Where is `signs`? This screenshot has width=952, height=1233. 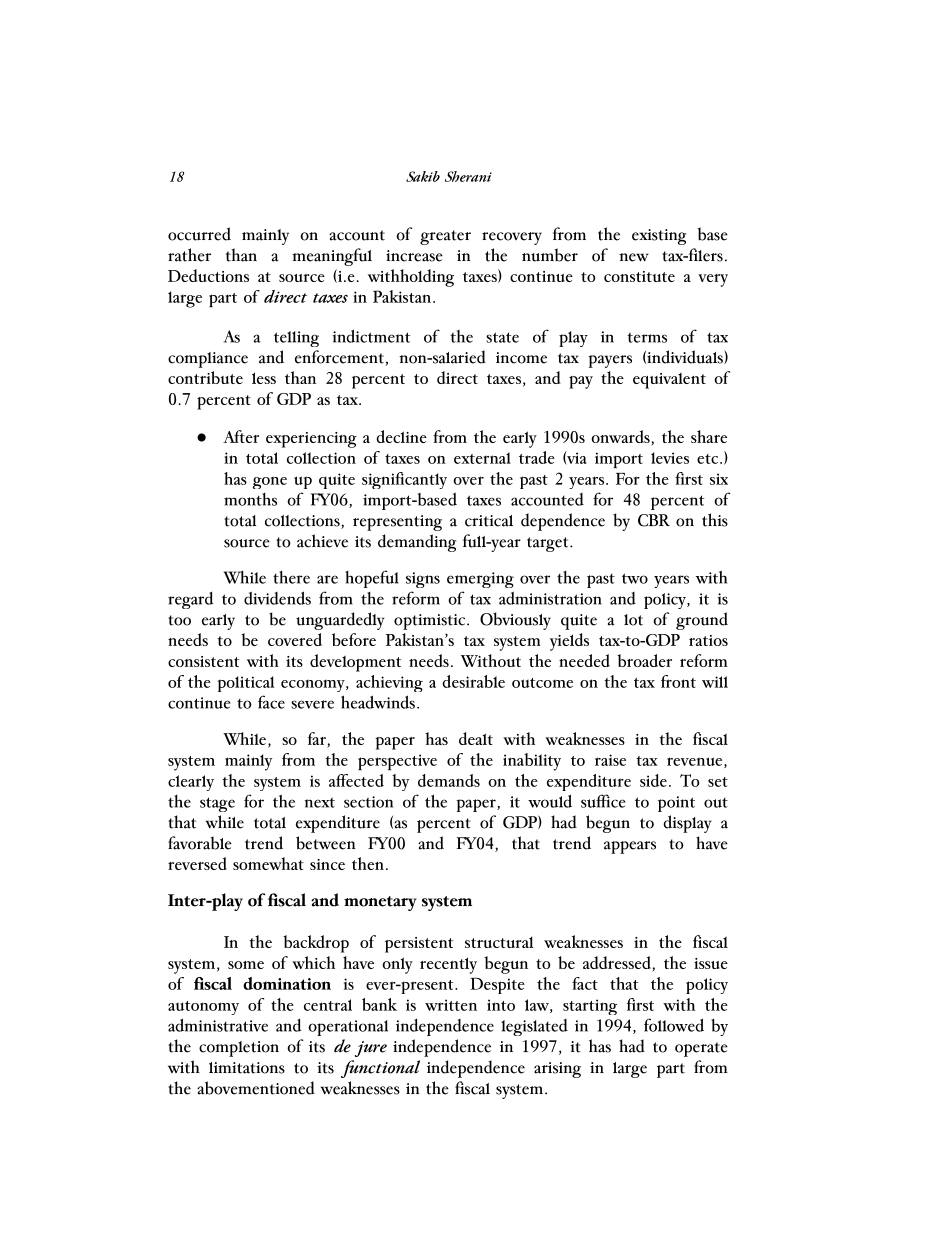 signs is located at coordinates (423, 580).
